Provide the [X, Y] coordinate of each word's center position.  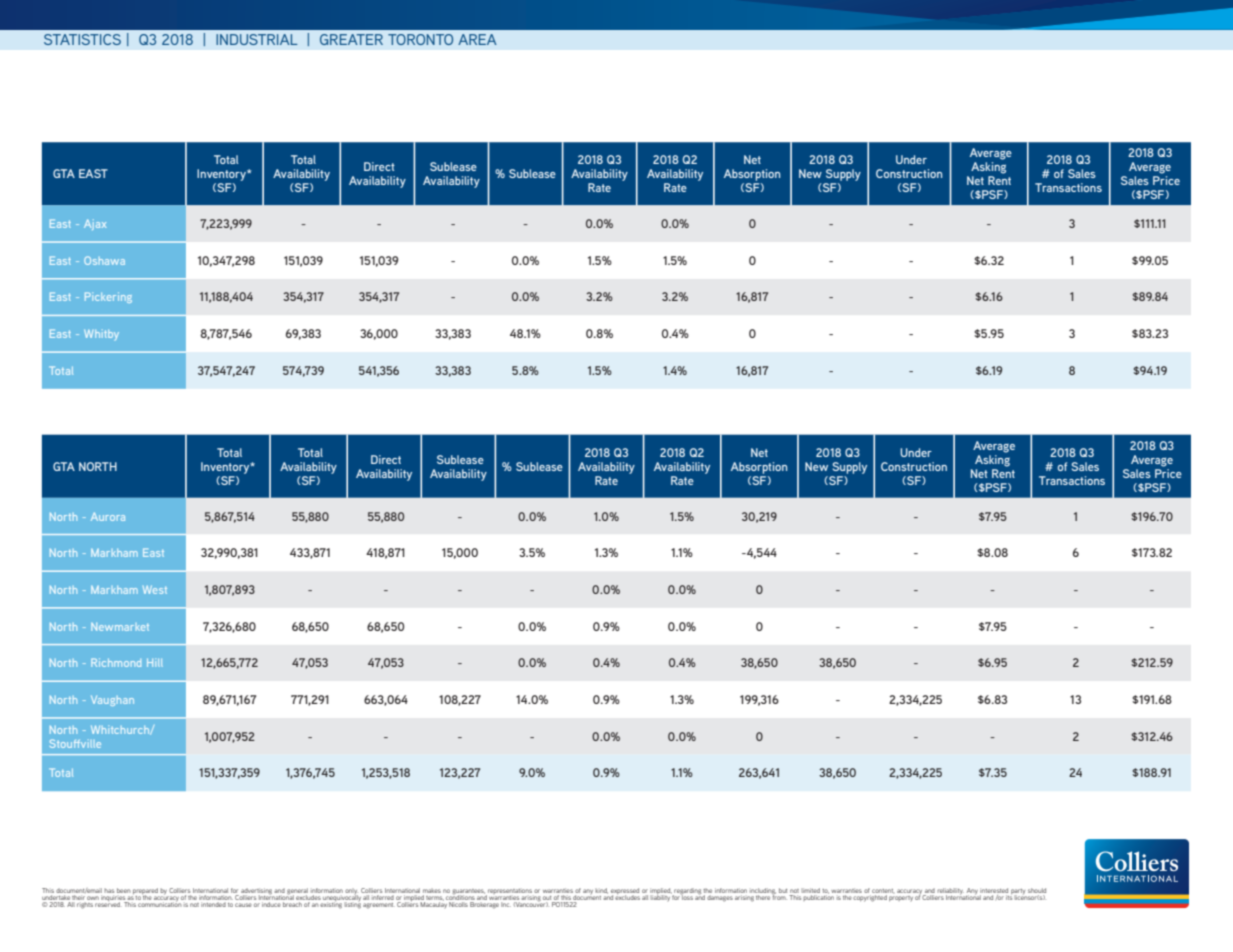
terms [434, 898]
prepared [145, 892]
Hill [155, 662]
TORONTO [420, 39]
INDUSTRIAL [257, 39]
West [155, 590]
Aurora [108, 516]
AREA [477, 39]
